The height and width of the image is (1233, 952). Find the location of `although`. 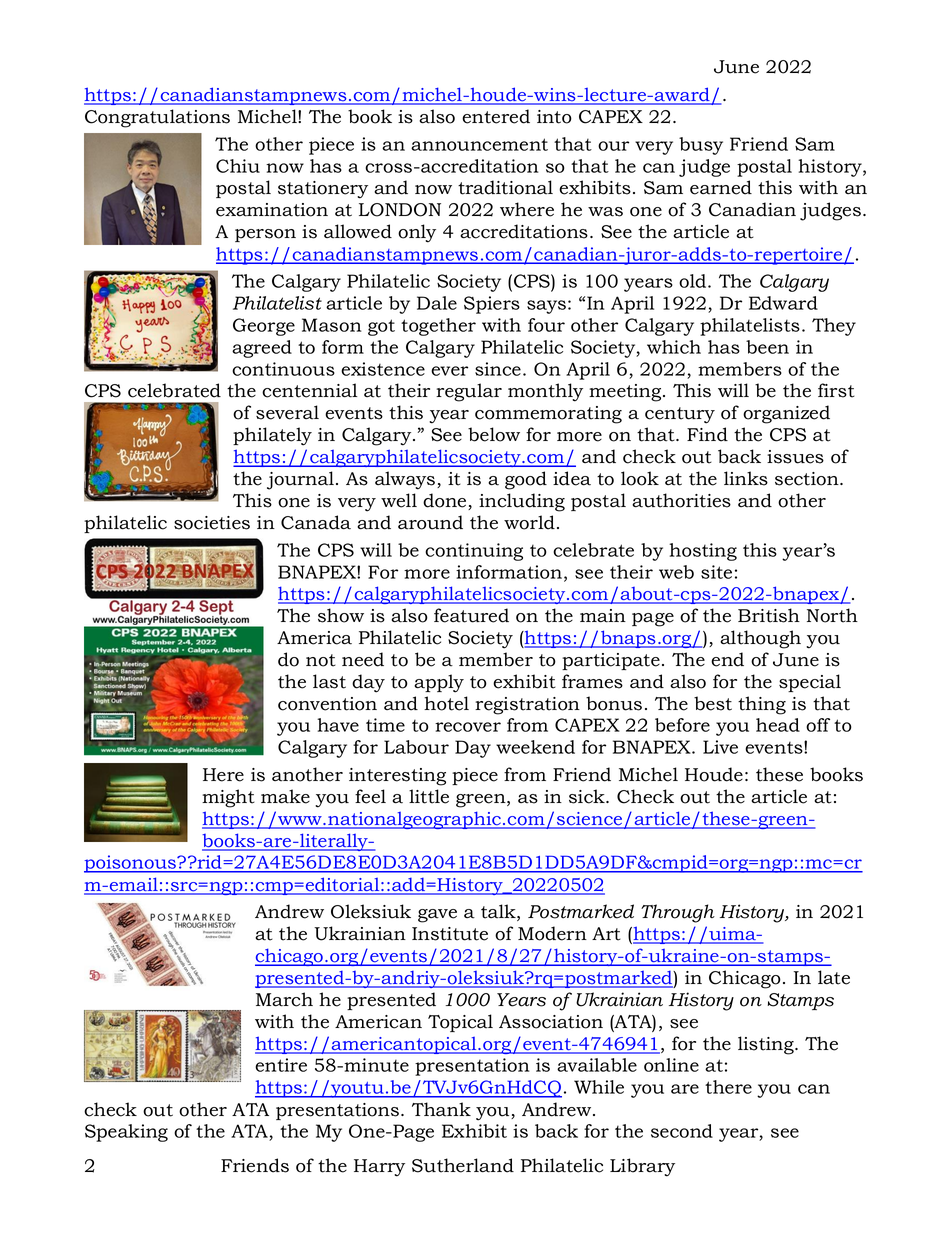

although is located at coordinates (760, 639).
